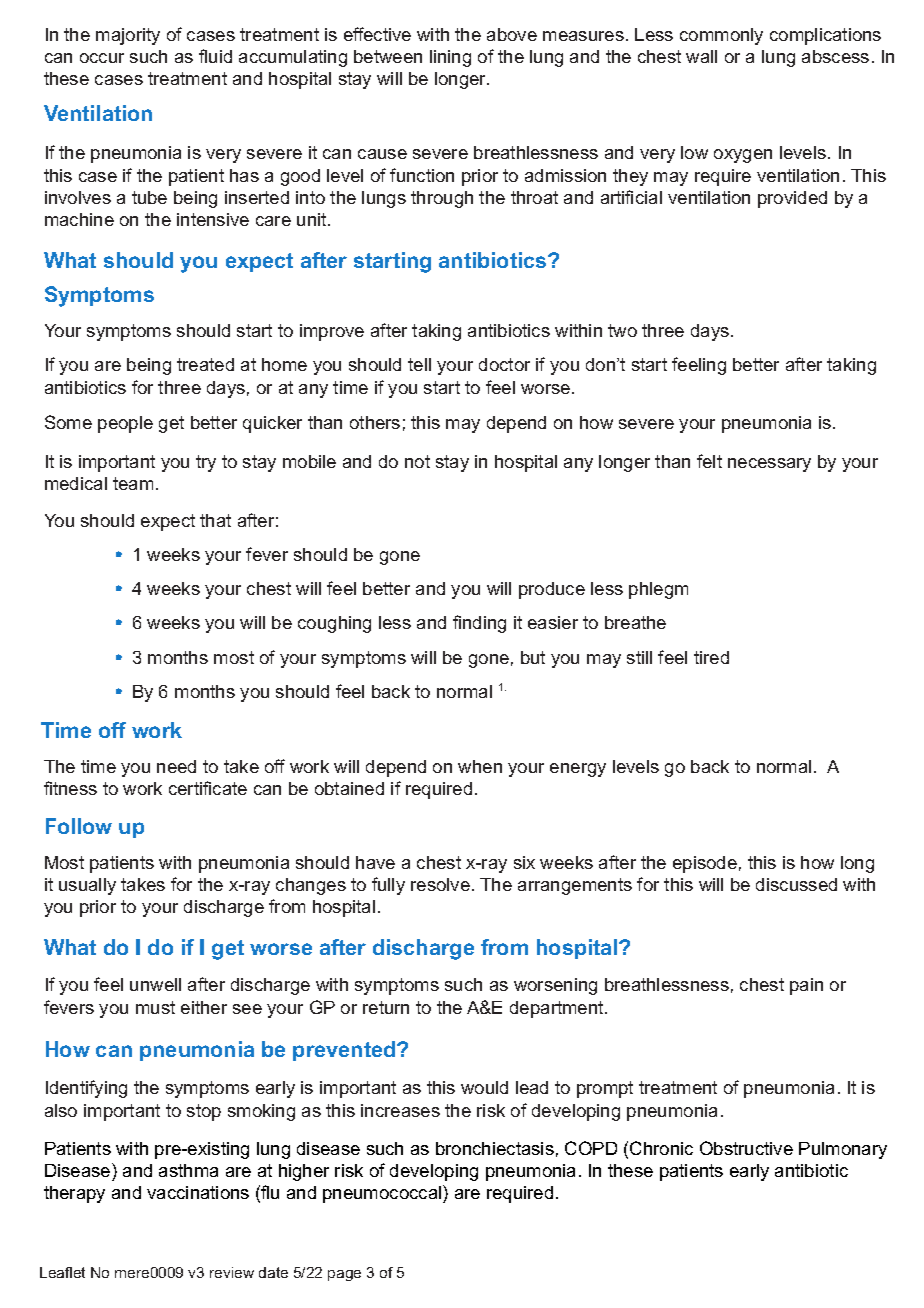  What do you see at coordinates (701, 56) in the screenshot?
I see `wall` at bounding box center [701, 56].
